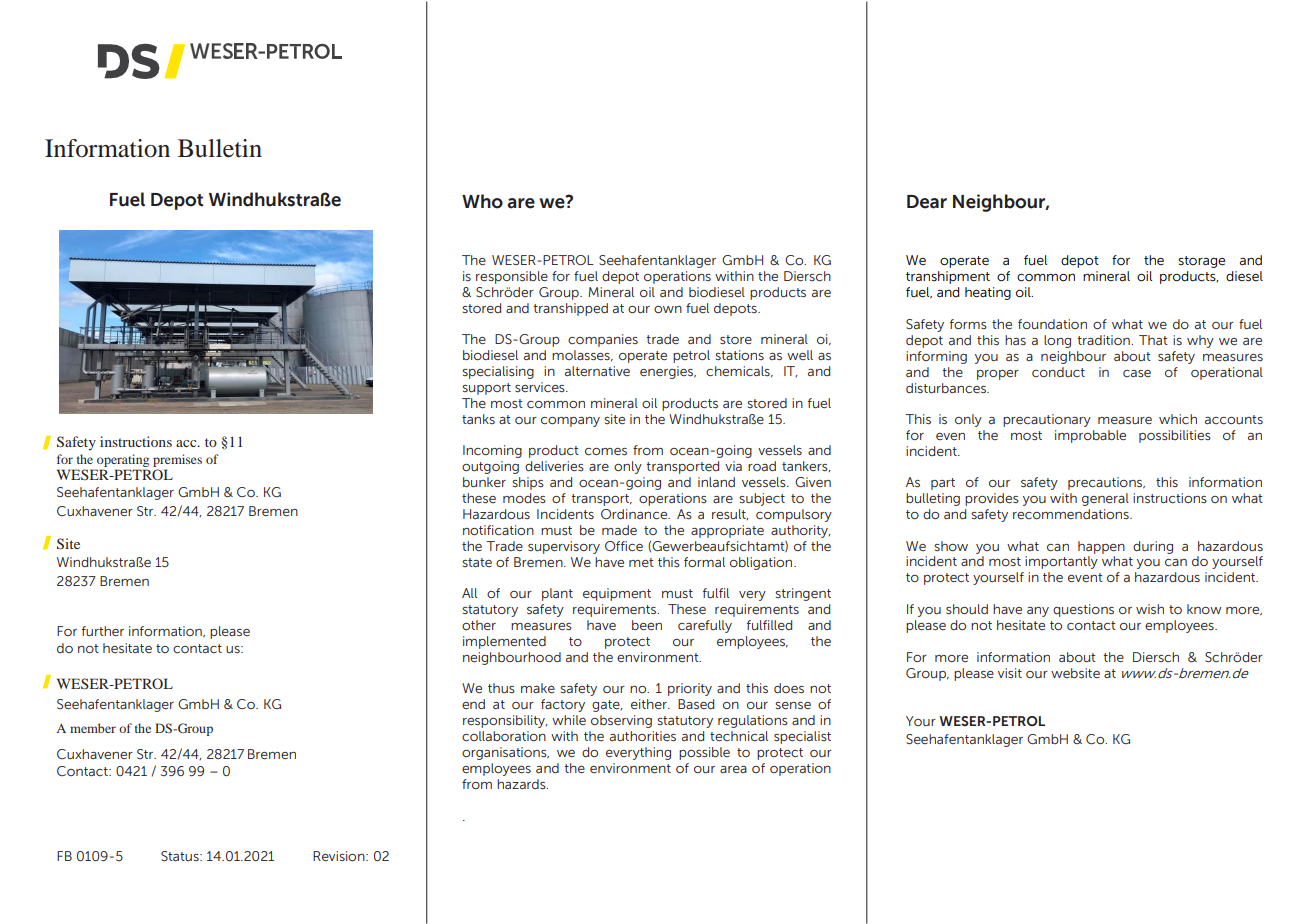  What do you see at coordinates (1072, 514) in the screenshot?
I see `recommendations` at bounding box center [1072, 514].
